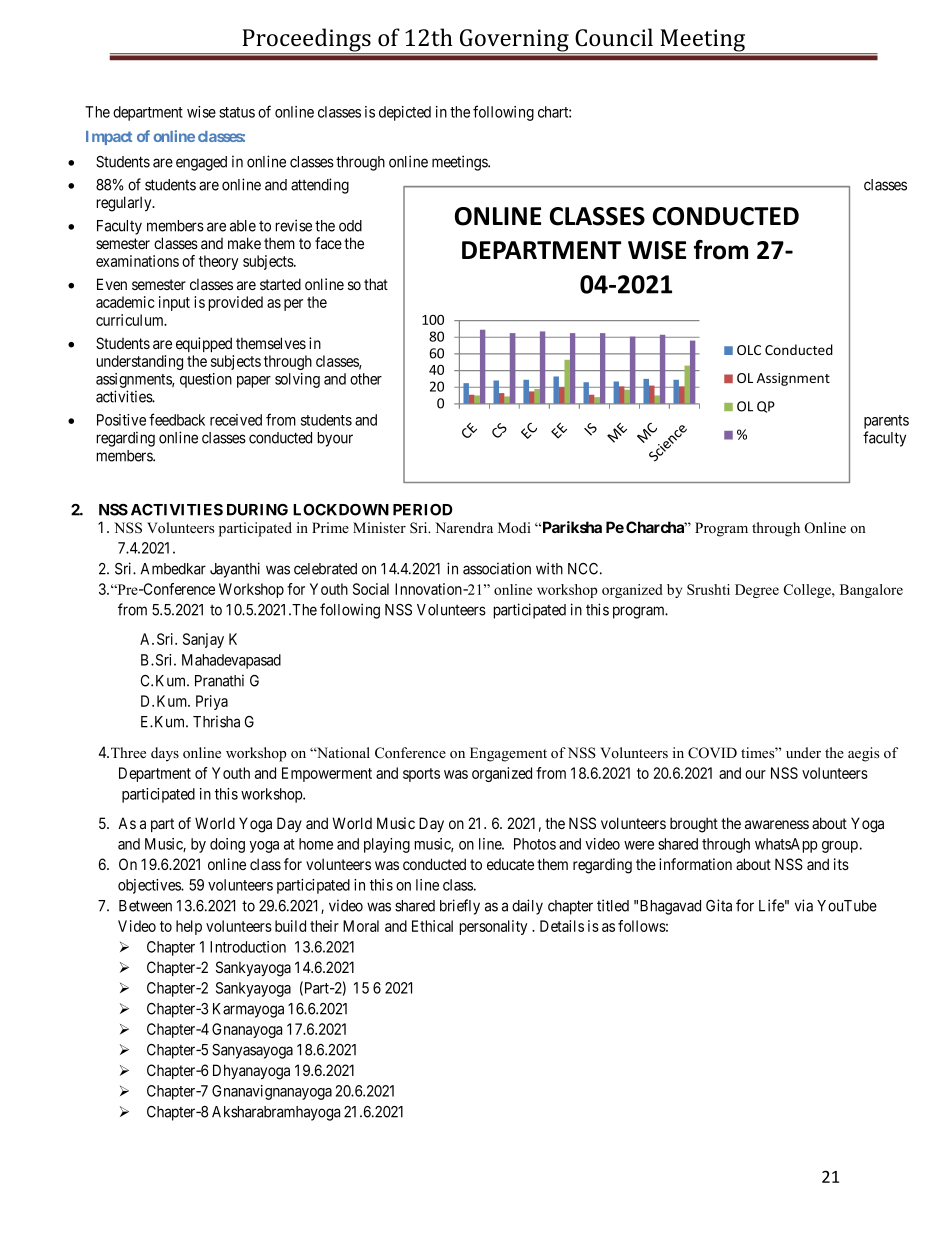 The height and width of the screenshot is (1233, 952). Describe the element at coordinates (508, 754) in the screenshot. I see `Engagement` at that location.
